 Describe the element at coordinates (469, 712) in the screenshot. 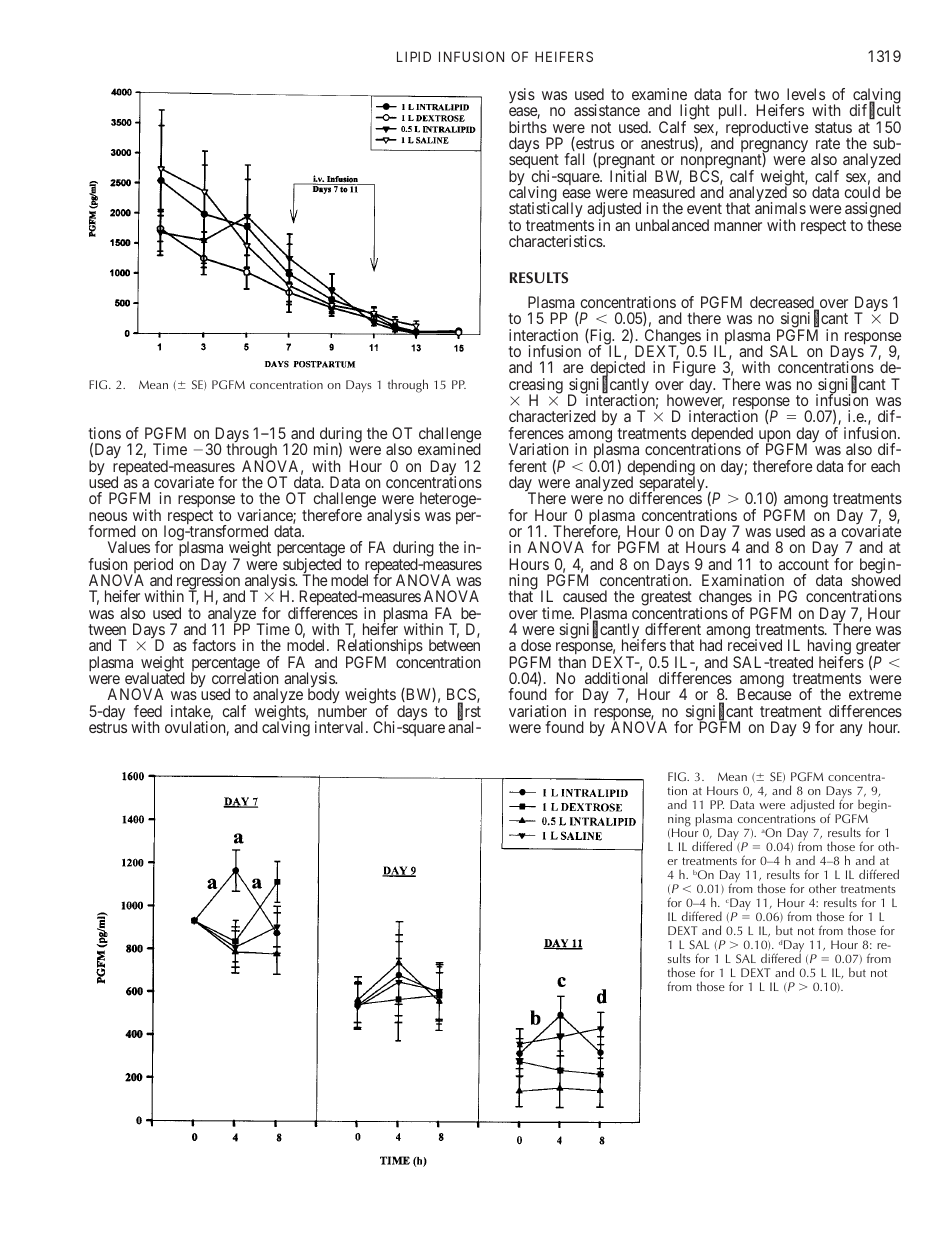

I see `first` at that location.
